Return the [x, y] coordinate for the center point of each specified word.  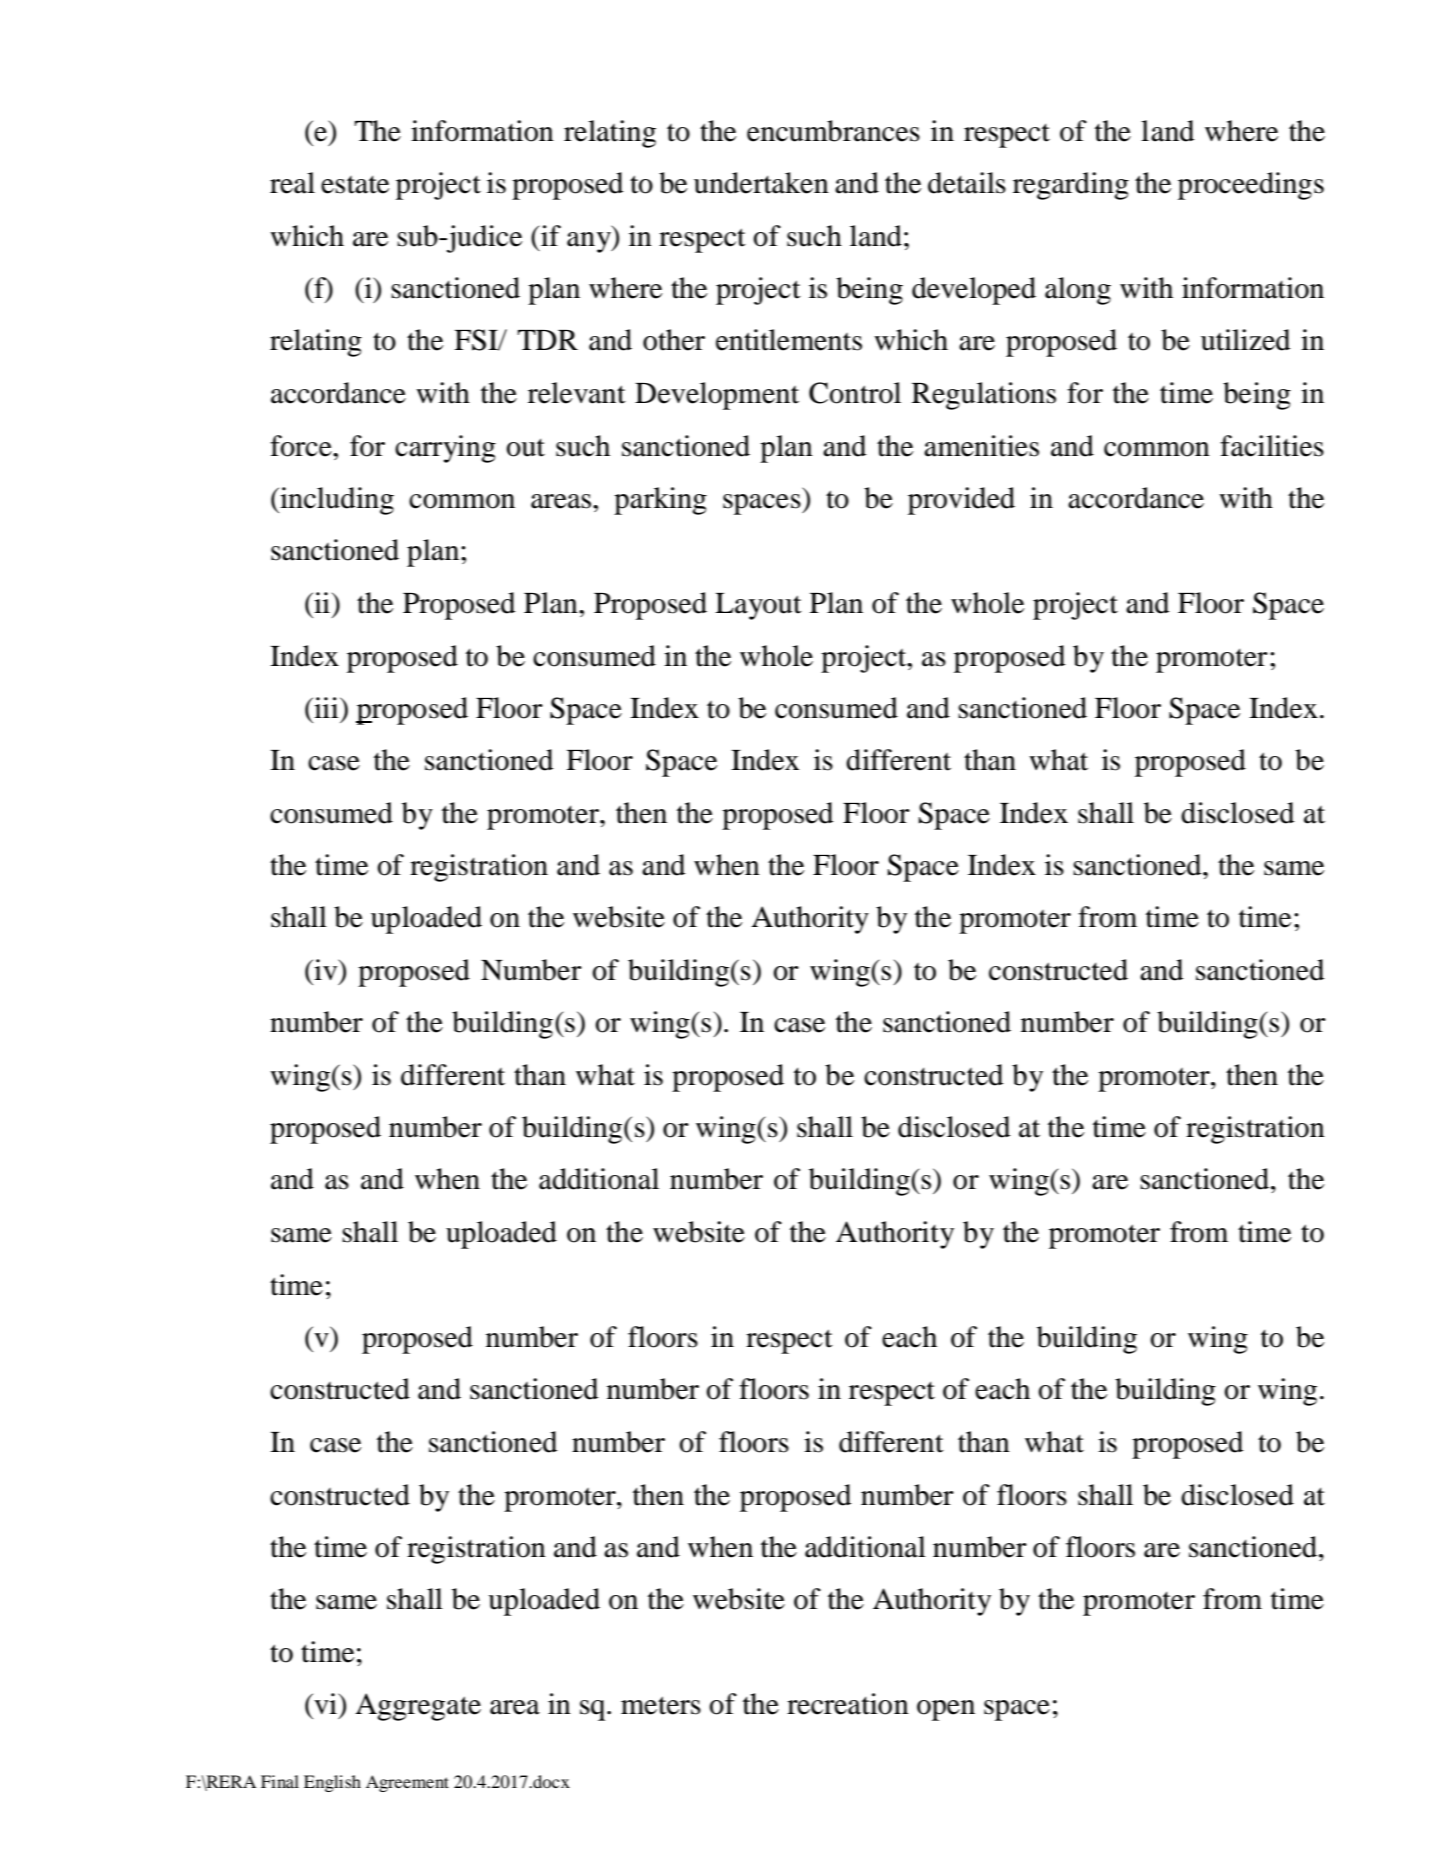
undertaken [761, 183]
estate [355, 184]
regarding [1071, 186]
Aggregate [418, 1707]
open [946, 1710]
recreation [848, 1704]
